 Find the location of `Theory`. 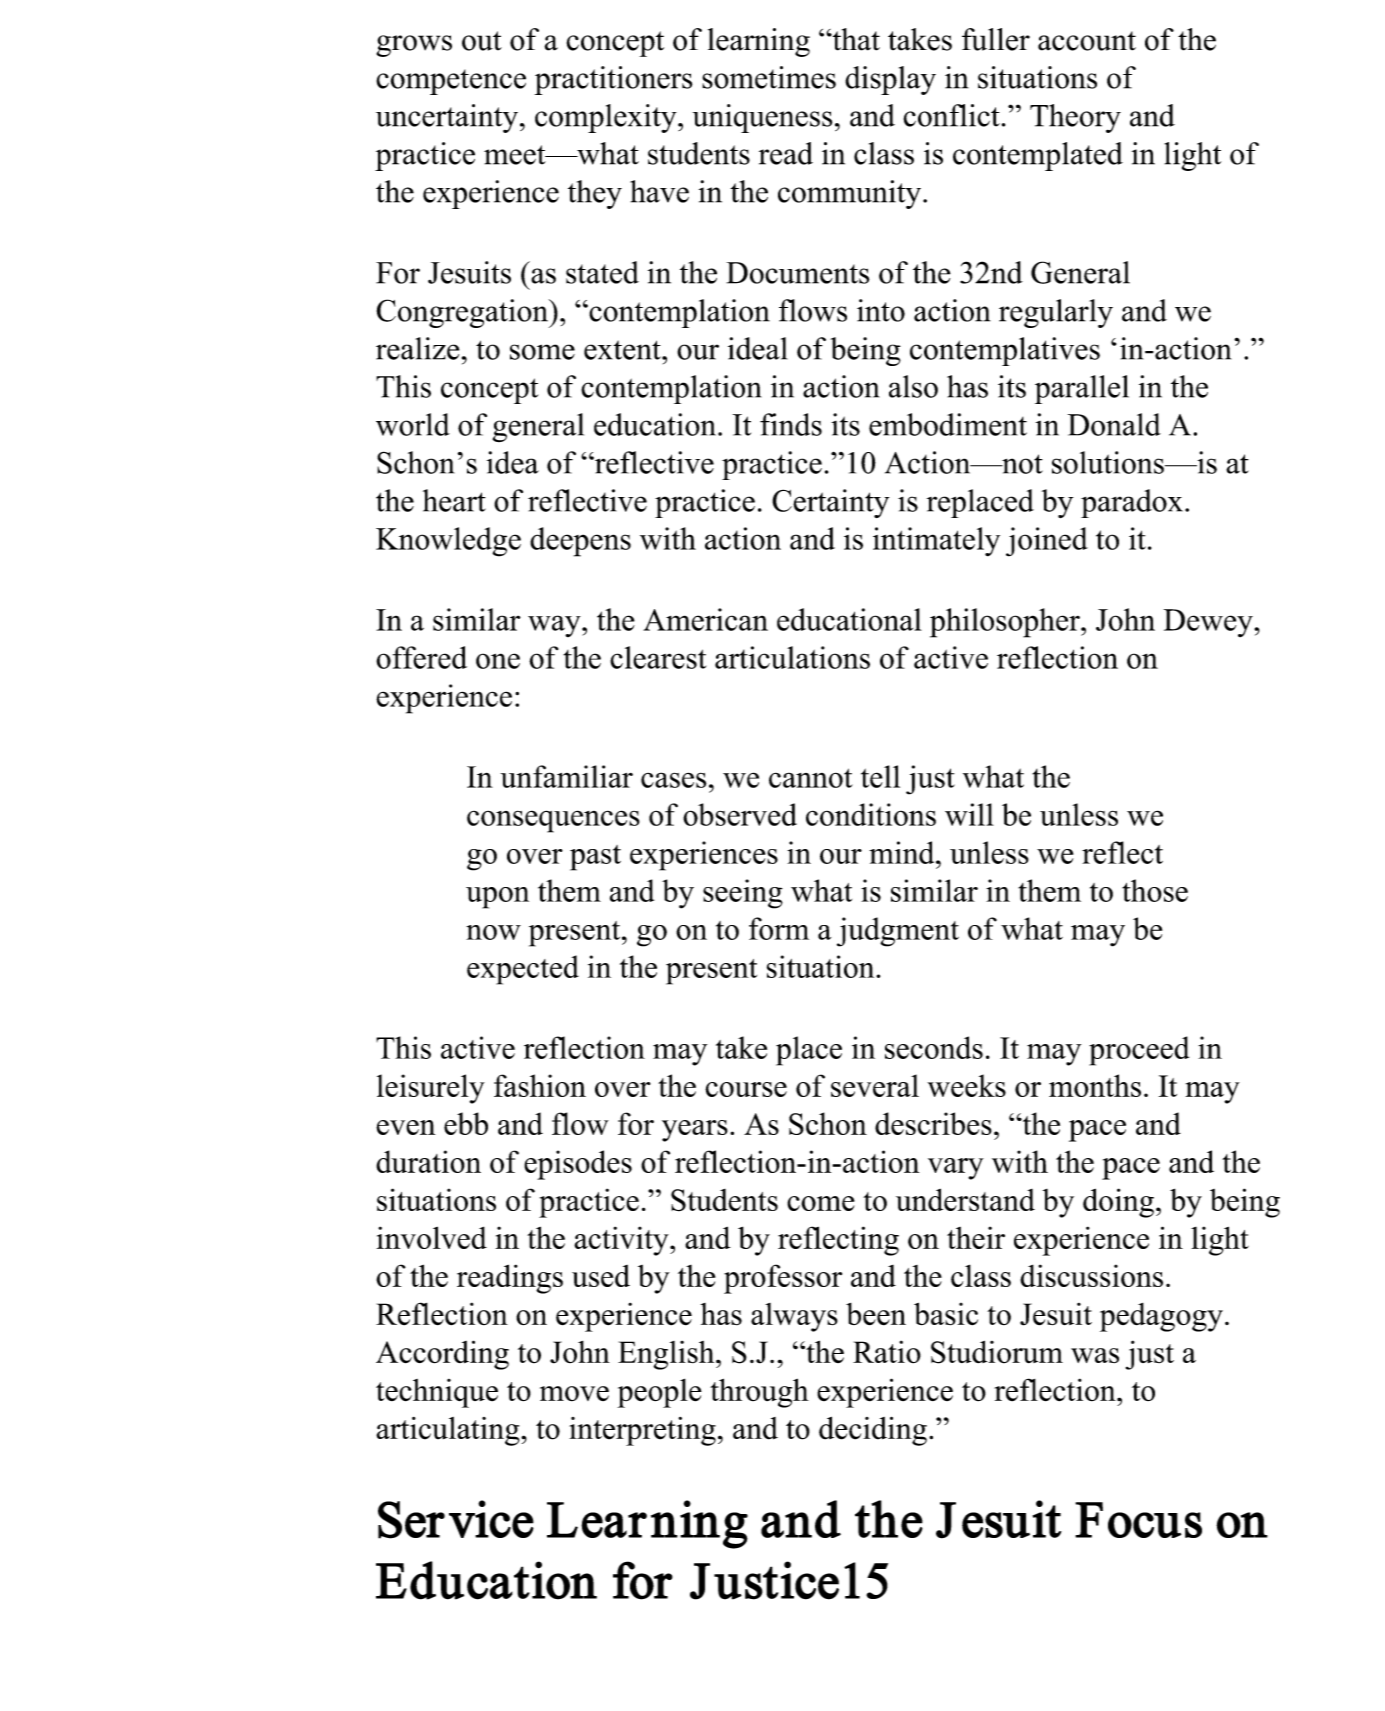

Theory is located at coordinates (1075, 118).
